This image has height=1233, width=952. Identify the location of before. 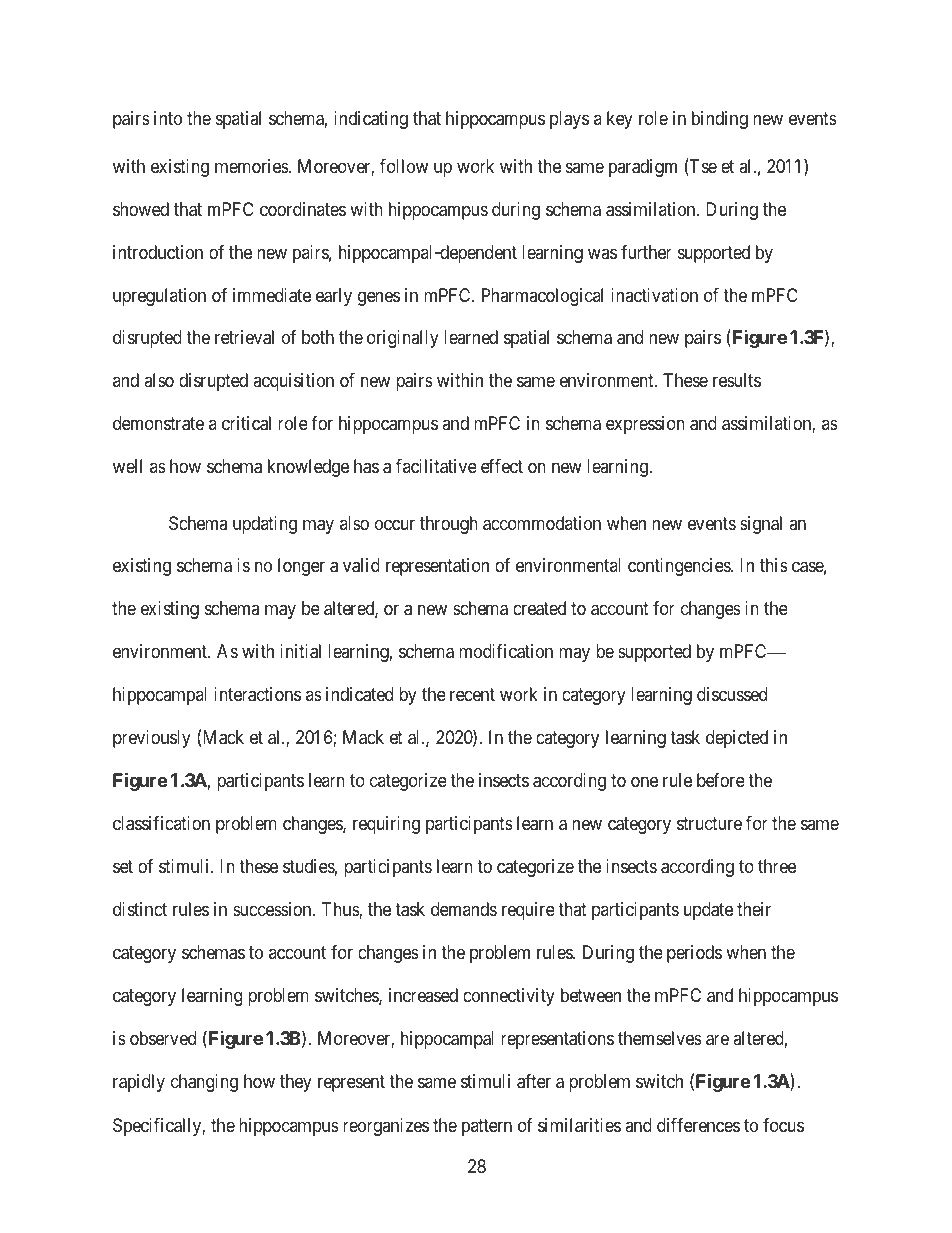
(721, 780).
